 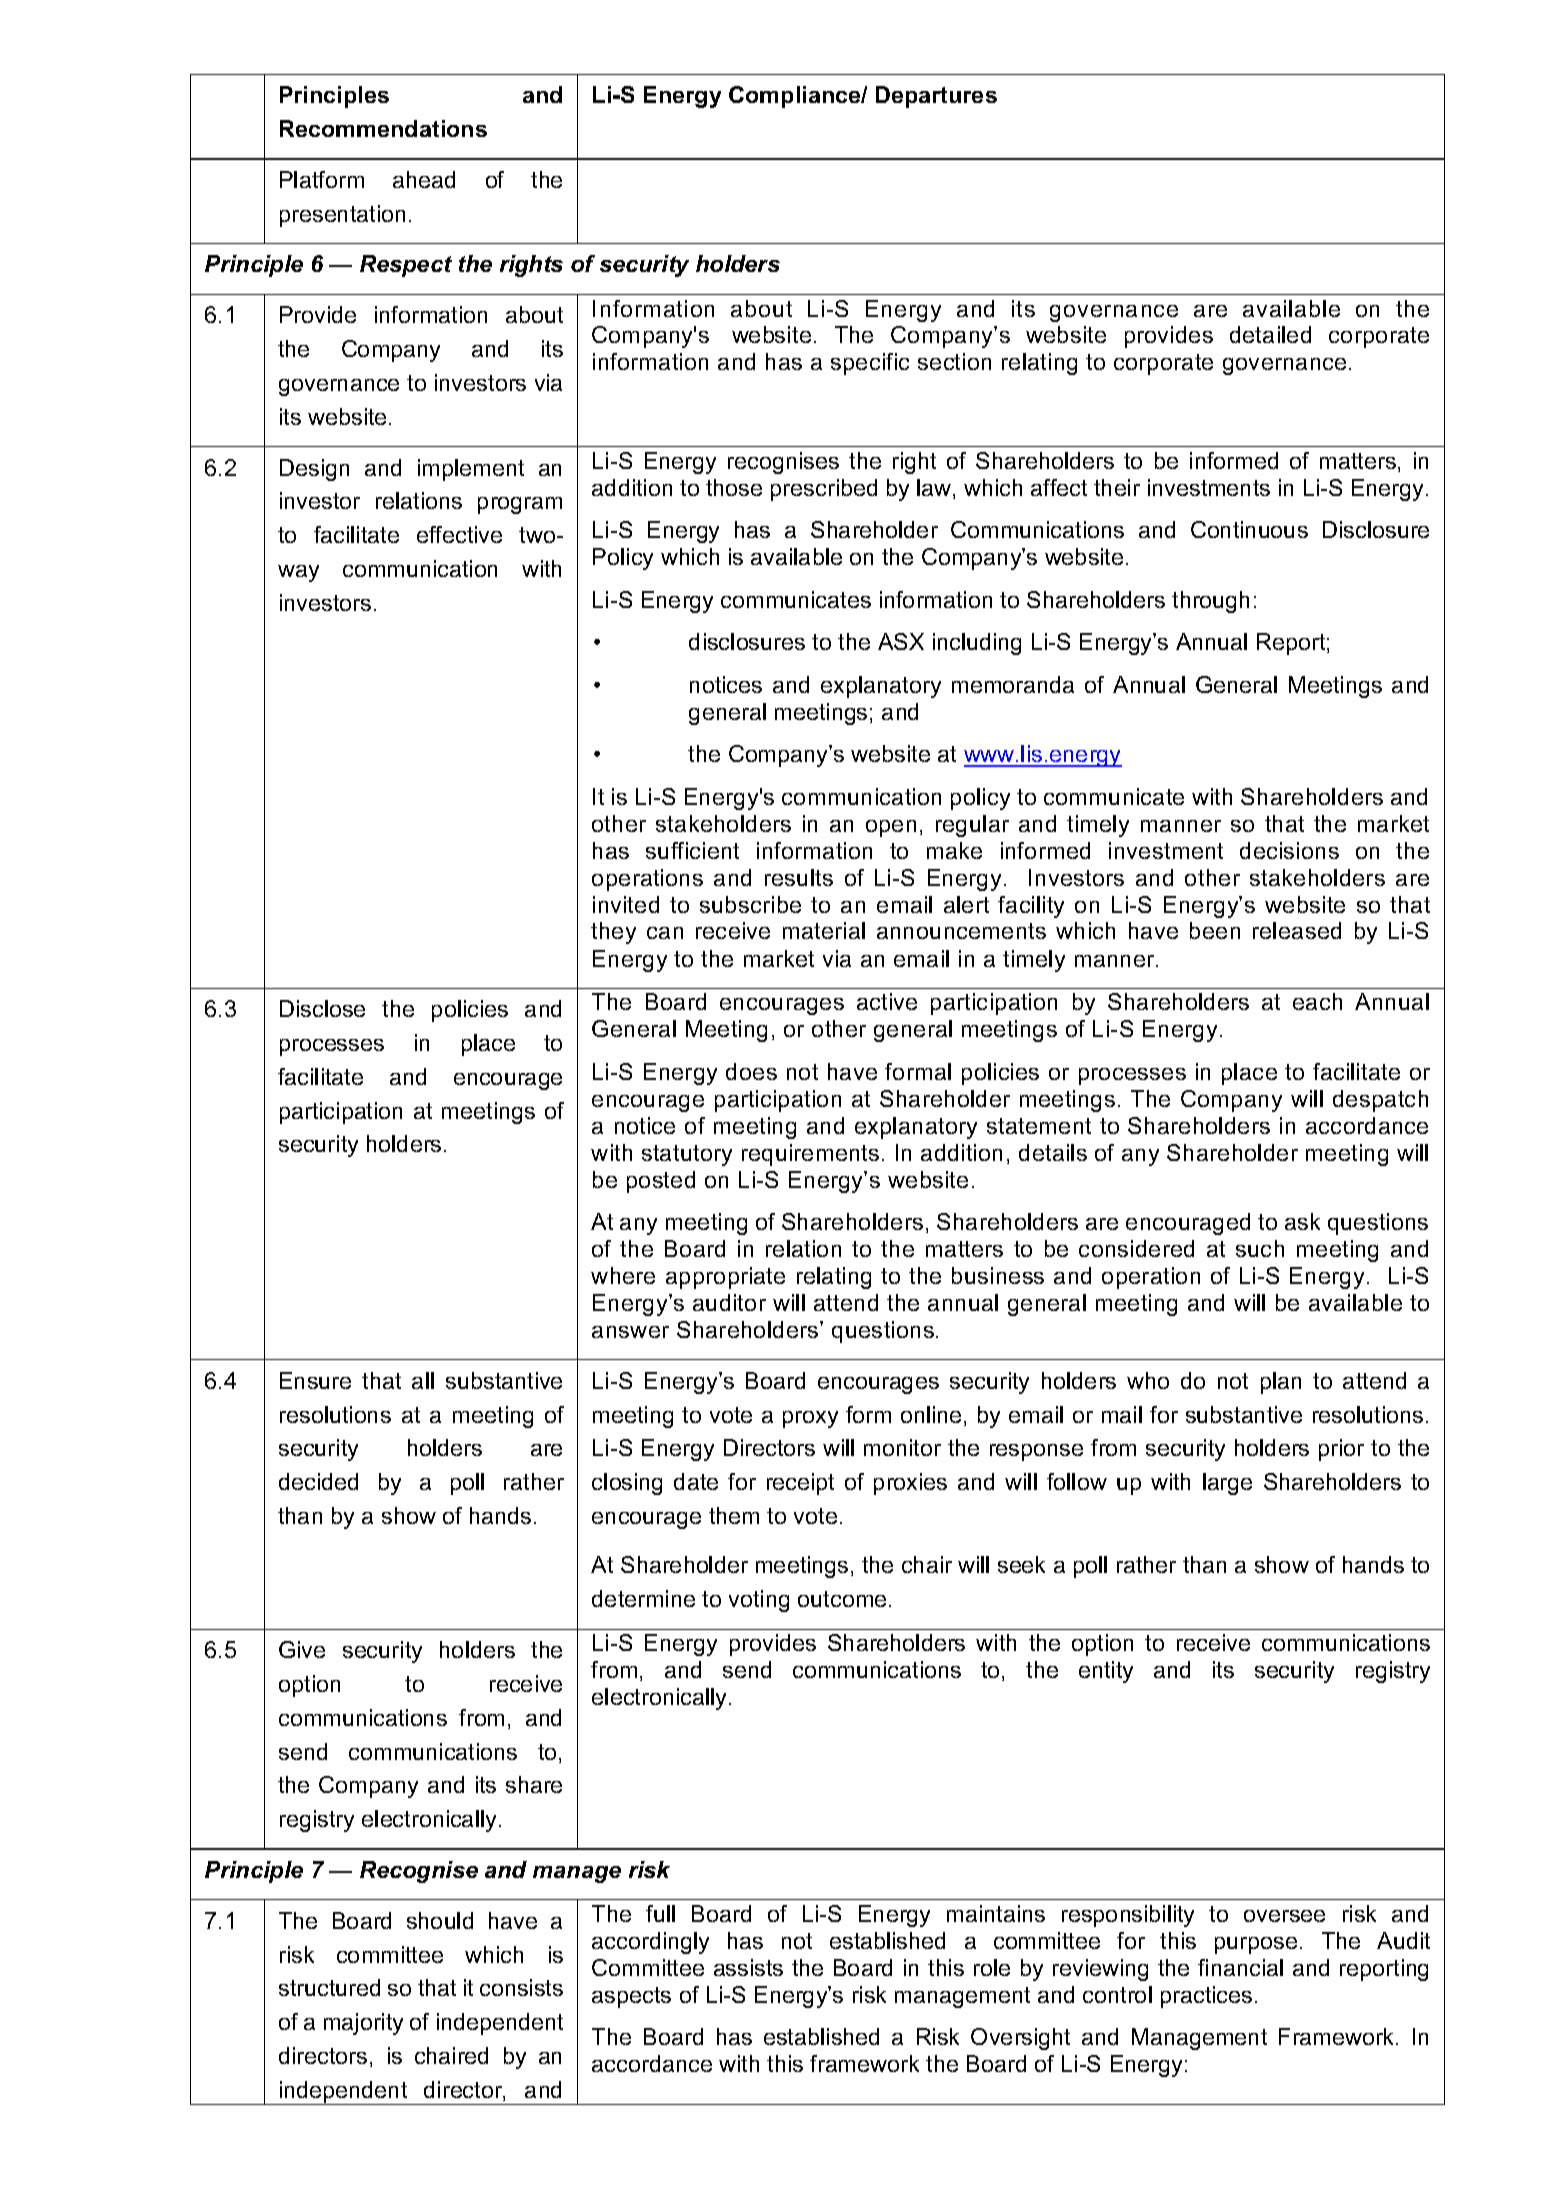 I want to click on decided, so click(x=318, y=1481).
